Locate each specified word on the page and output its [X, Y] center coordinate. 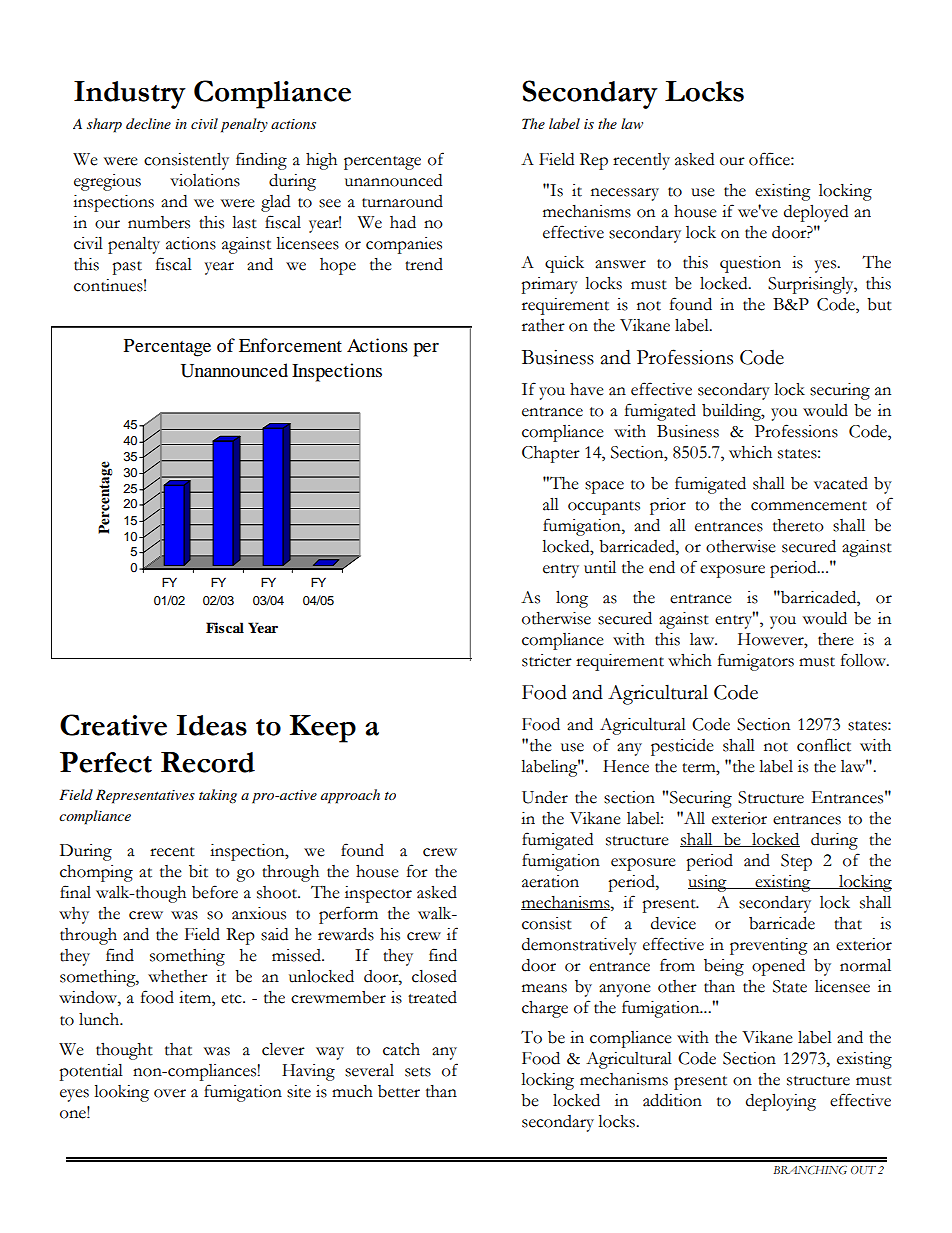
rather [543, 325]
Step [796, 862]
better [399, 1091]
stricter [547, 660]
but [879, 304]
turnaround [402, 201]
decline [148, 123]
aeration [550, 881]
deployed [816, 213]
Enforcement [290, 345]
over [170, 1093]
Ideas [212, 725]
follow [864, 660]
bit [198, 871]
